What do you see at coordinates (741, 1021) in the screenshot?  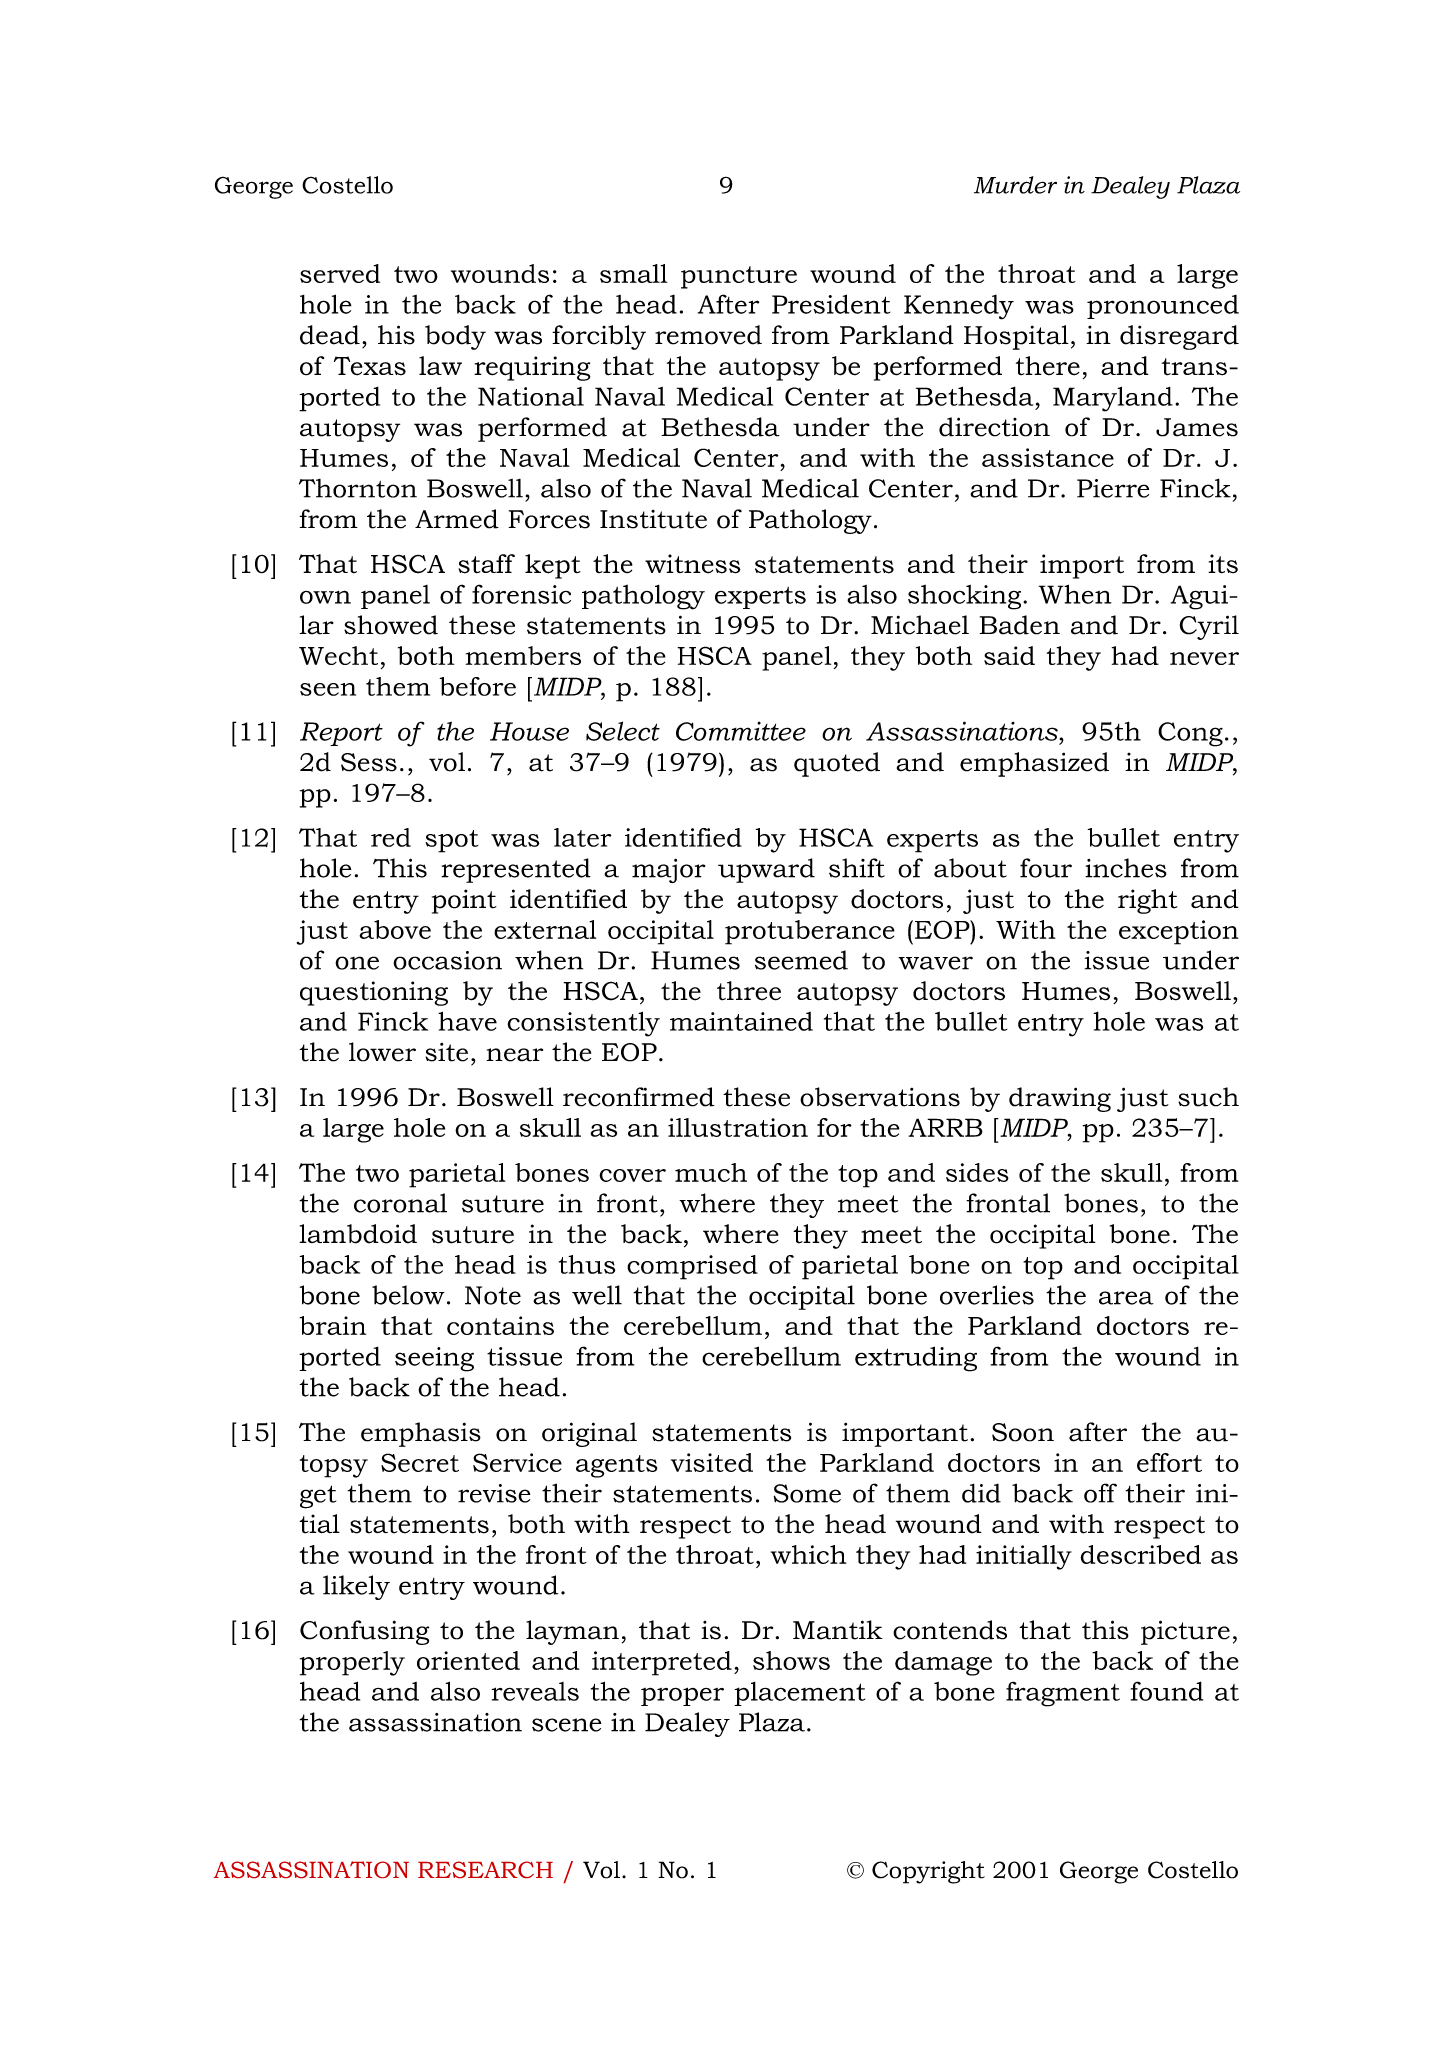 I see `maintained` at bounding box center [741, 1021].
